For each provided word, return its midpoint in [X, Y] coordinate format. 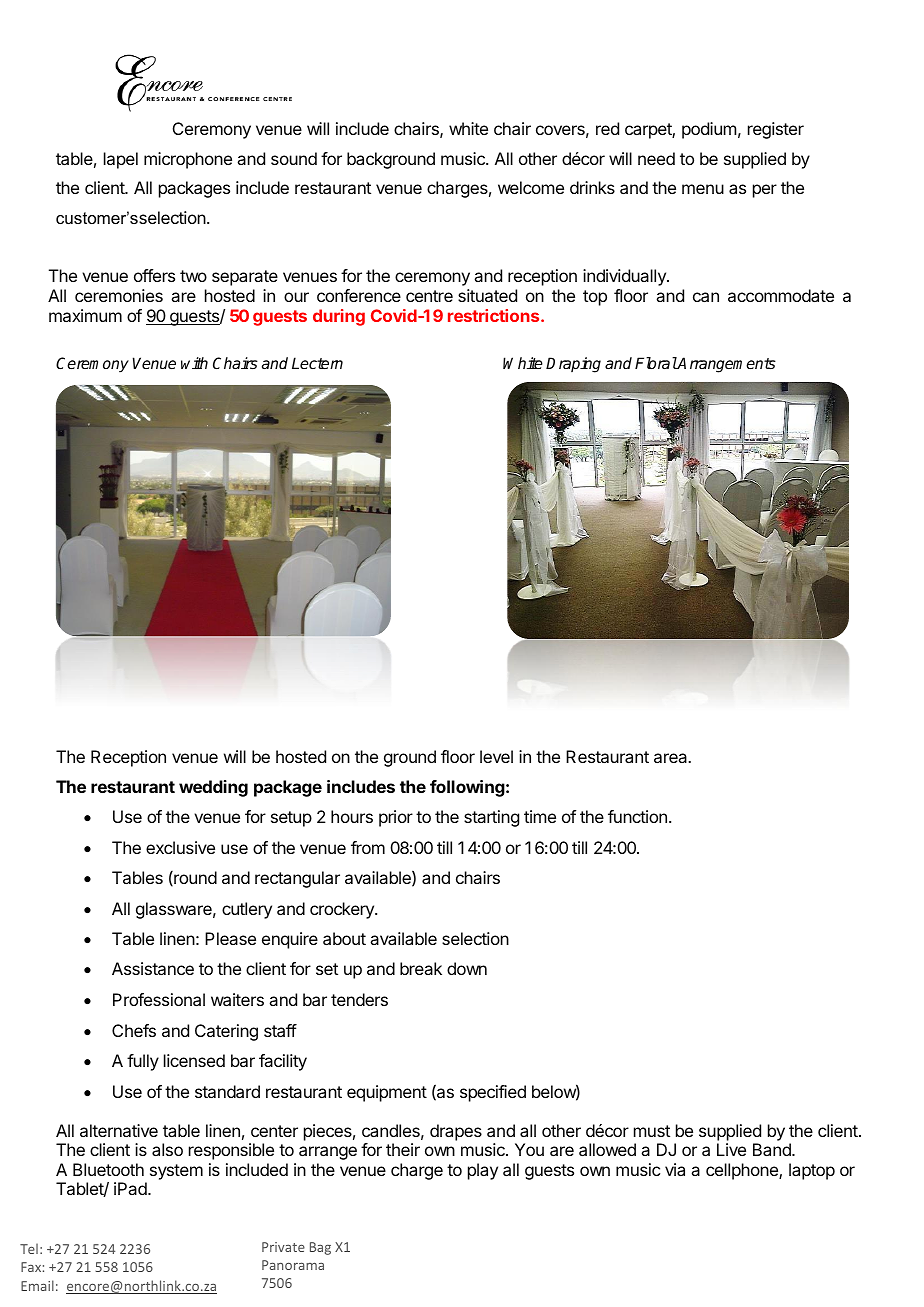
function [637, 816]
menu [703, 189]
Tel [29, 1248]
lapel [121, 160]
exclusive [180, 847]
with [194, 363]
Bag [320, 1248]
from [368, 847]
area [672, 758]
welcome [531, 187]
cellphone [743, 1171]
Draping [573, 365]
